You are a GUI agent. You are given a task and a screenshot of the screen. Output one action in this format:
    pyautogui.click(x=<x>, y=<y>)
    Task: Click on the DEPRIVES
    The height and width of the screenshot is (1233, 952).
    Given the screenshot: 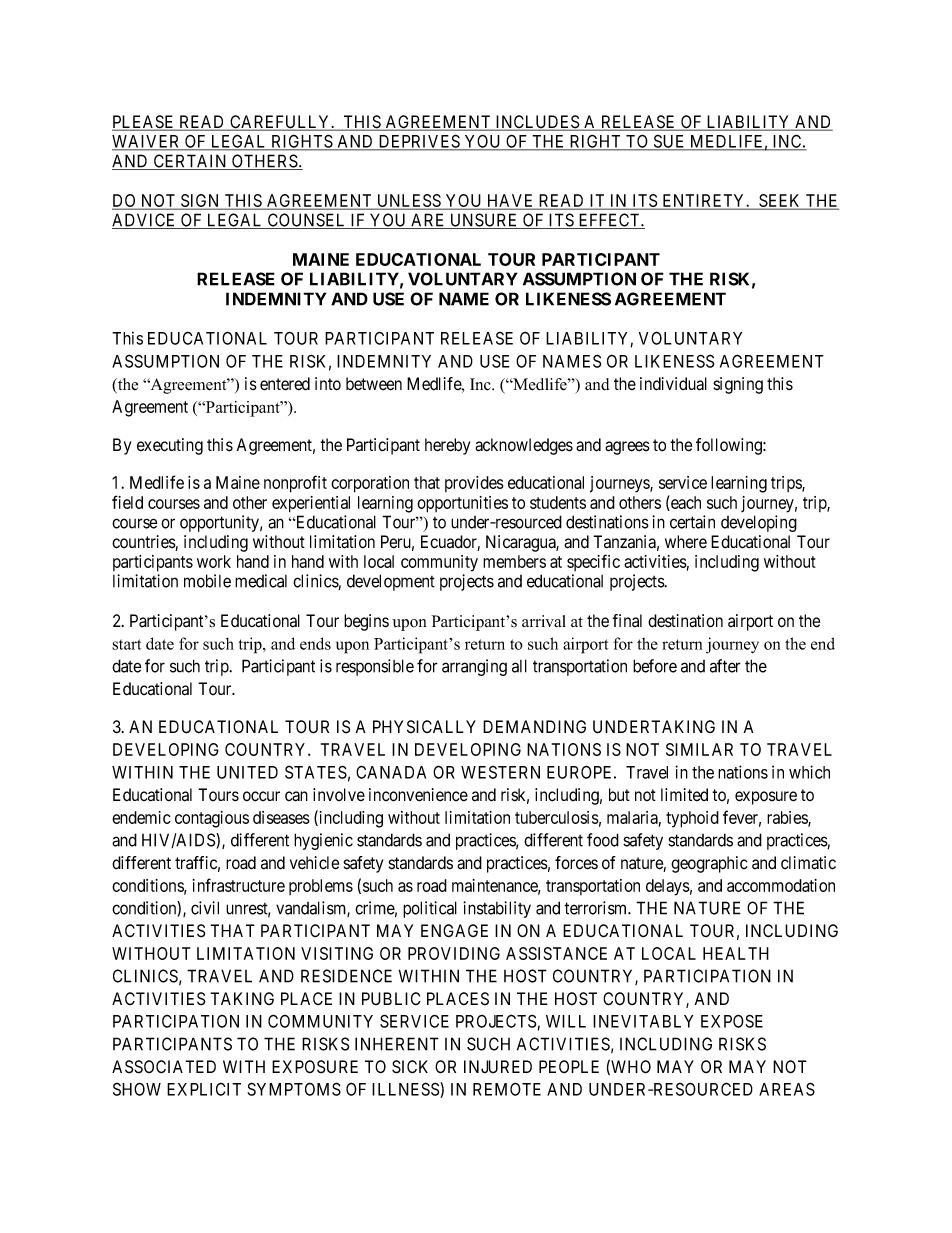 What is the action you would take?
    pyautogui.click(x=419, y=142)
